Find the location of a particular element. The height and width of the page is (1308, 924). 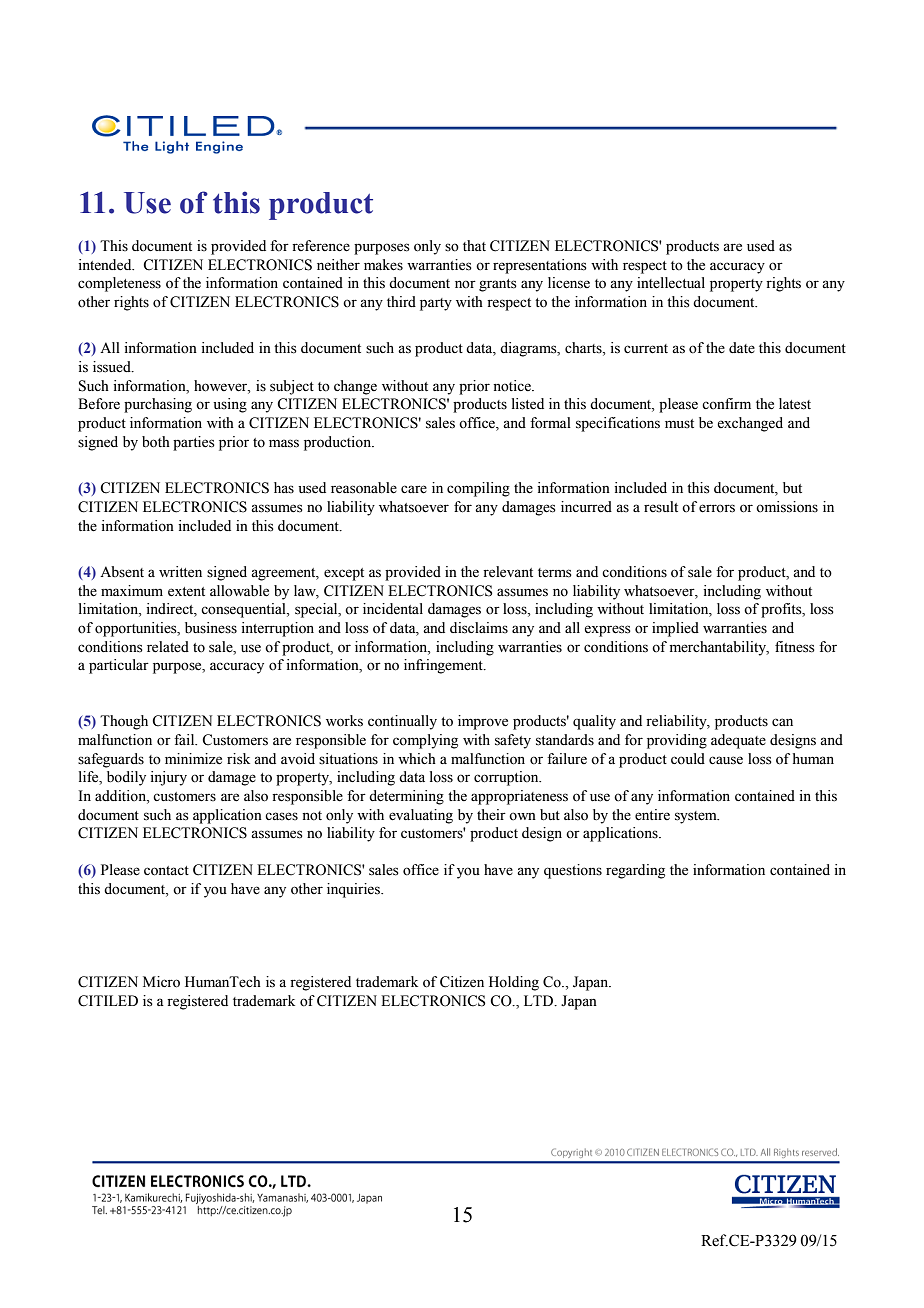

completeness is located at coordinates (119, 284).
